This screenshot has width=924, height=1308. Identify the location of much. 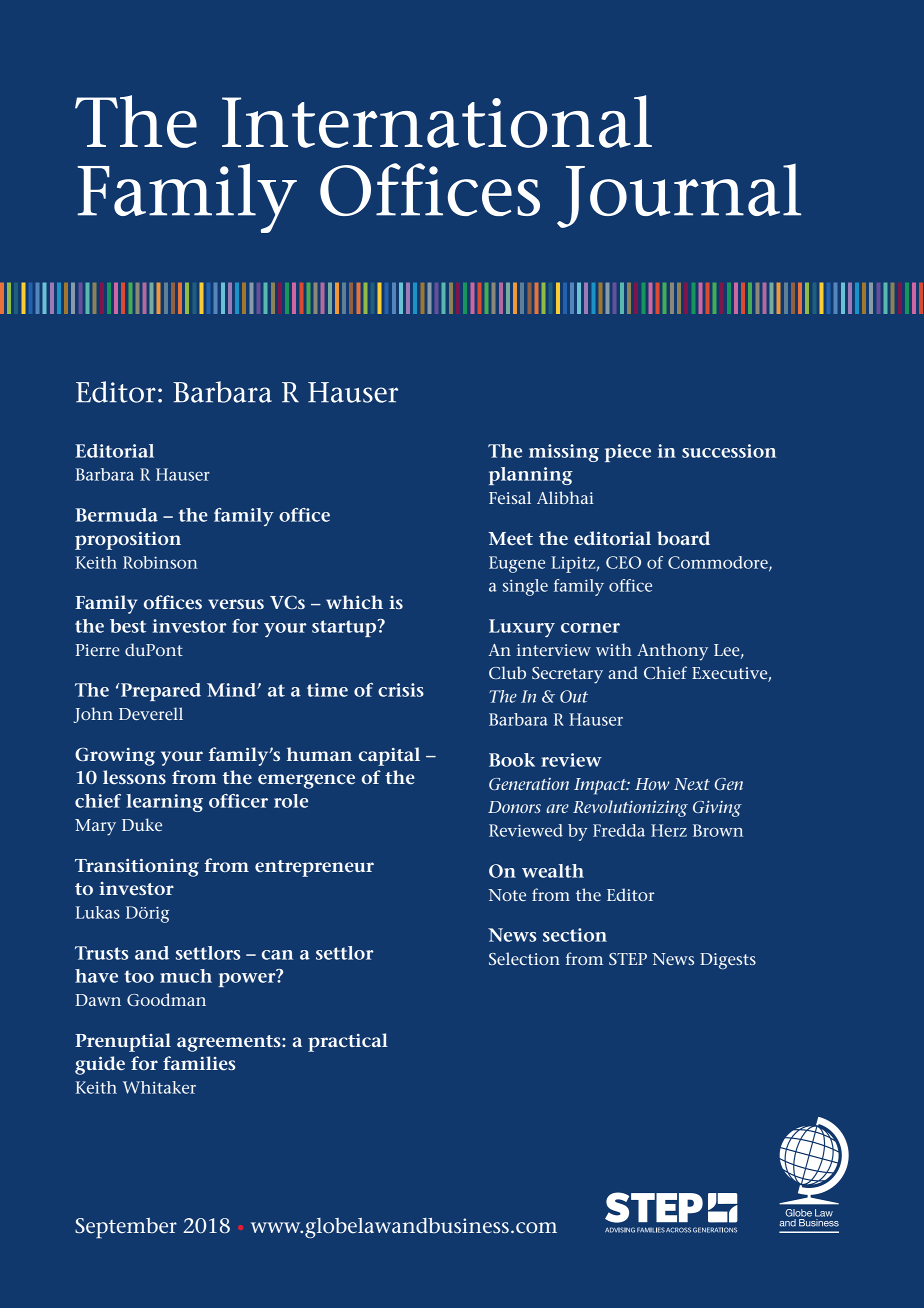
(186, 976).
